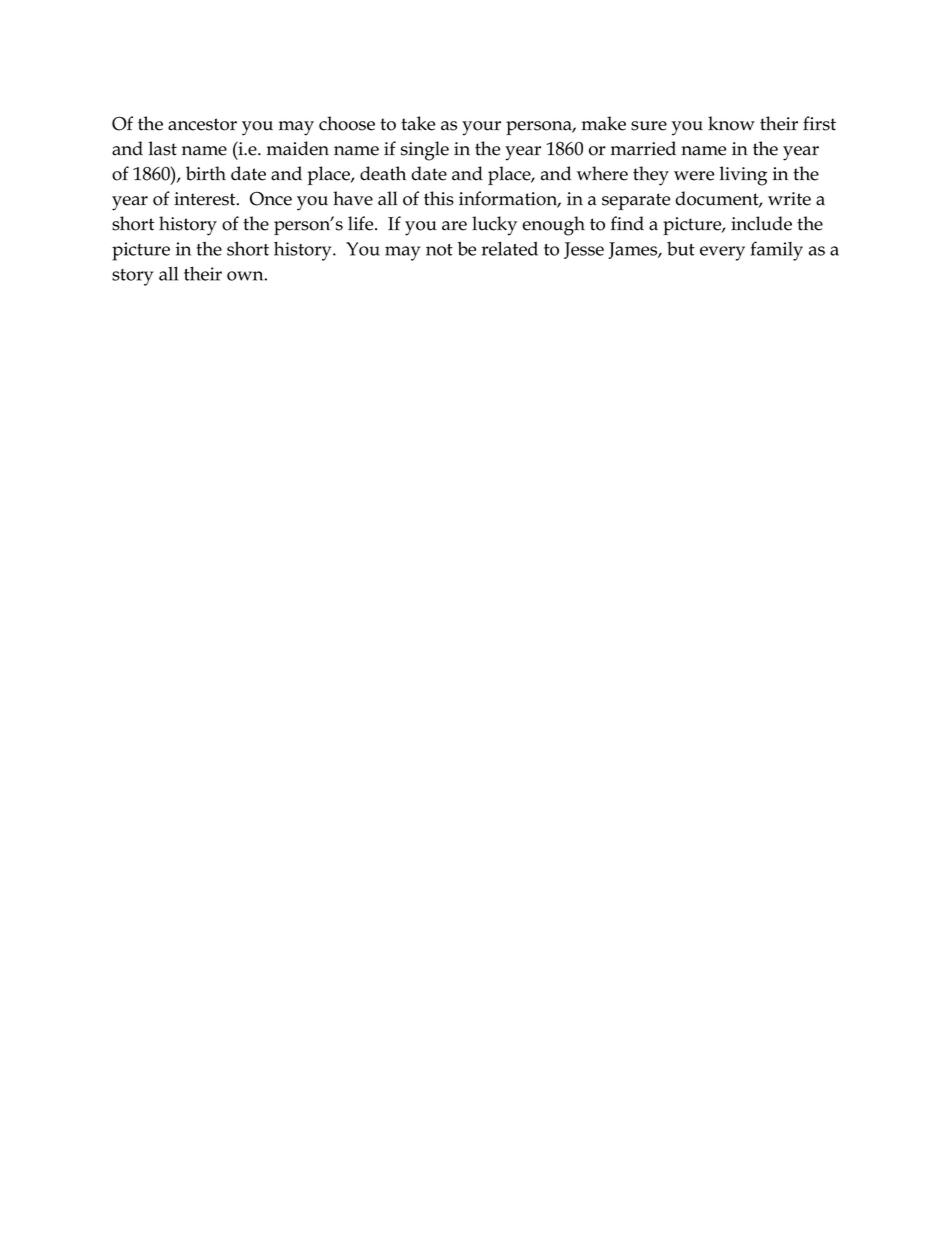  What do you see at coordinates (271, 199) in the document?
I see `Once` at bounding box center [271, 199].
